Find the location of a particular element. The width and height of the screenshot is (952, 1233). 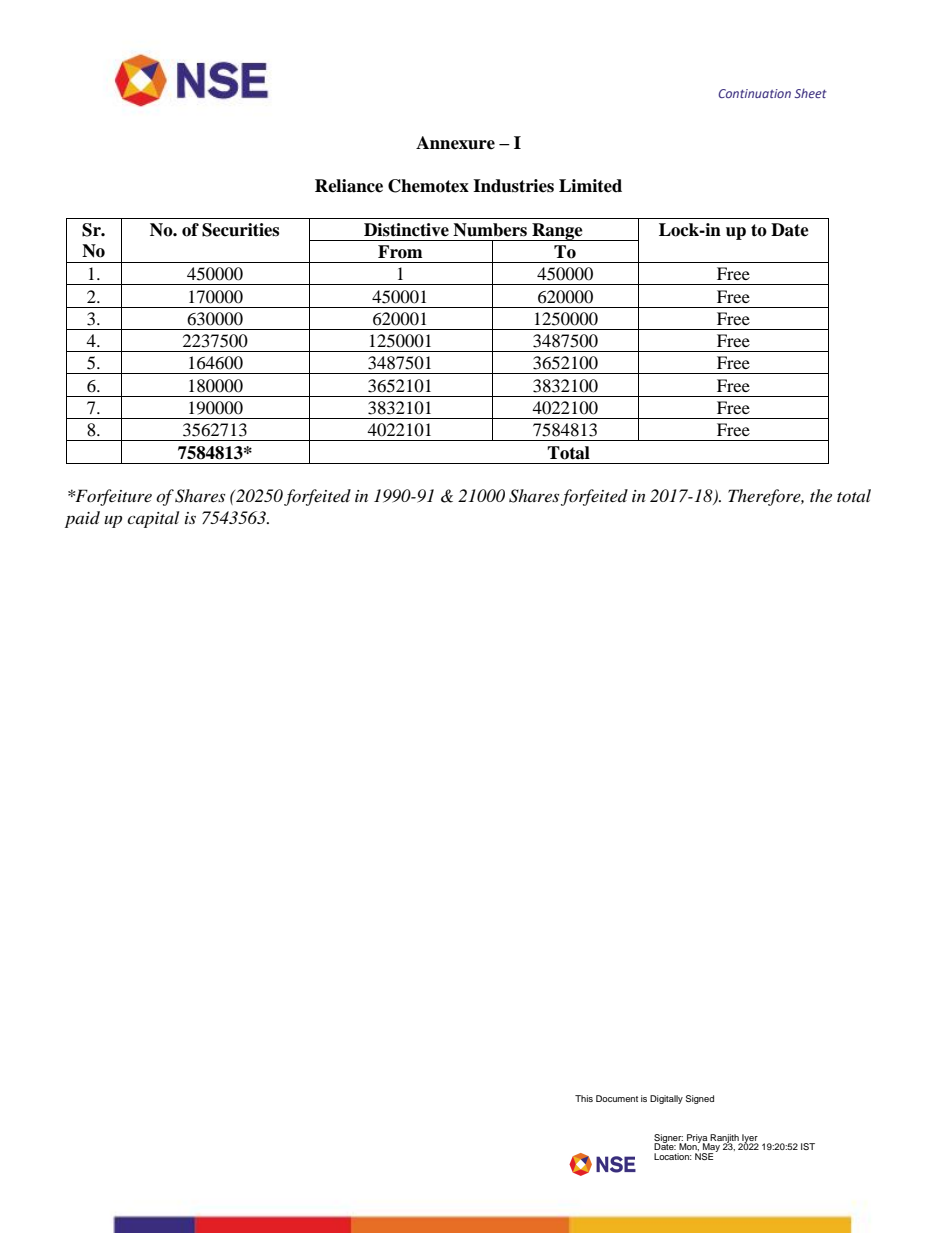

Document is located at coordinates (617, 1098).
